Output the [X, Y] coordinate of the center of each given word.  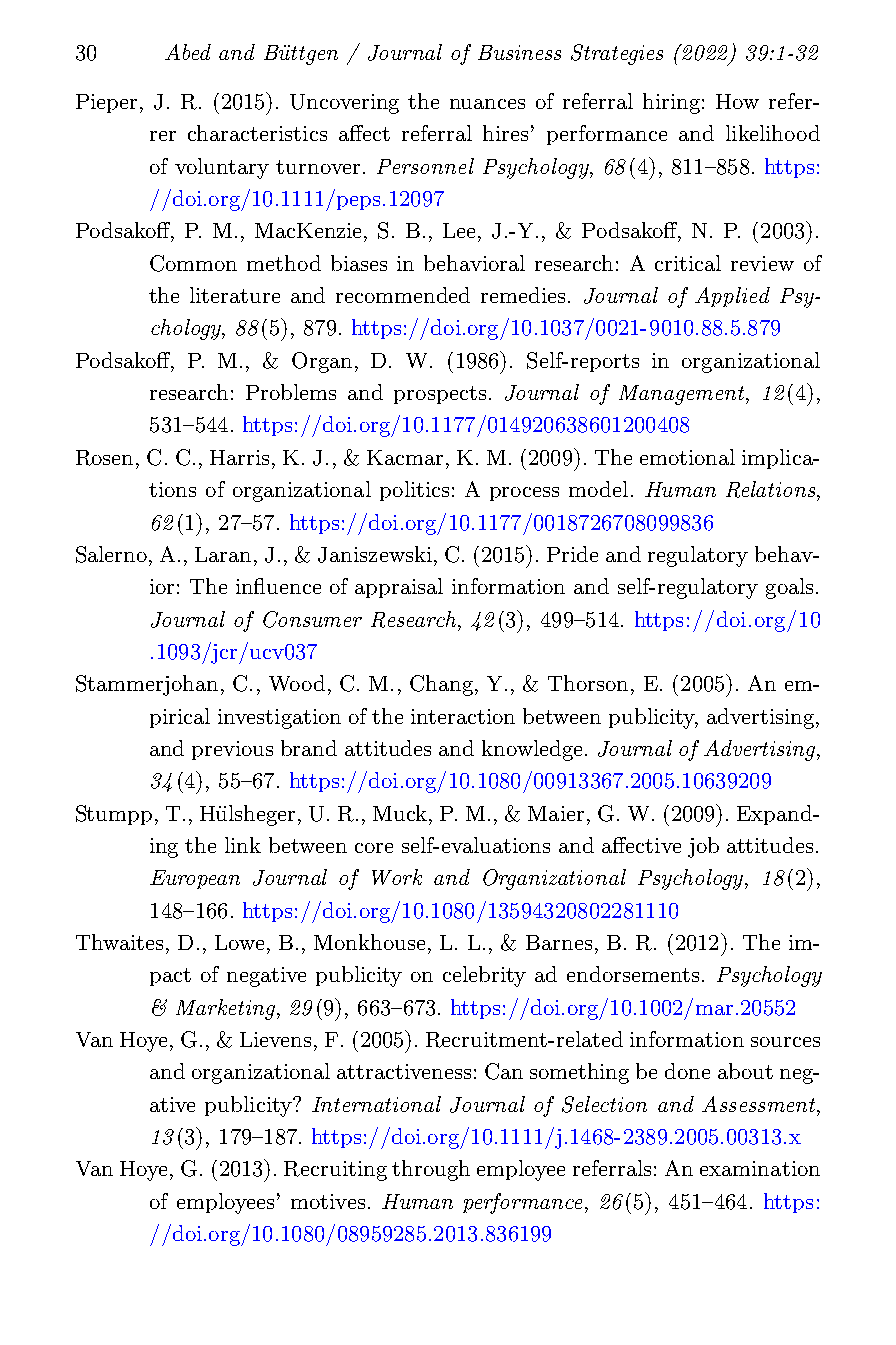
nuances [487, 104]
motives [328, 1201]
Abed [188, 52]
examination [760, 1168]
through [431, 1170]
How [737, 101]
